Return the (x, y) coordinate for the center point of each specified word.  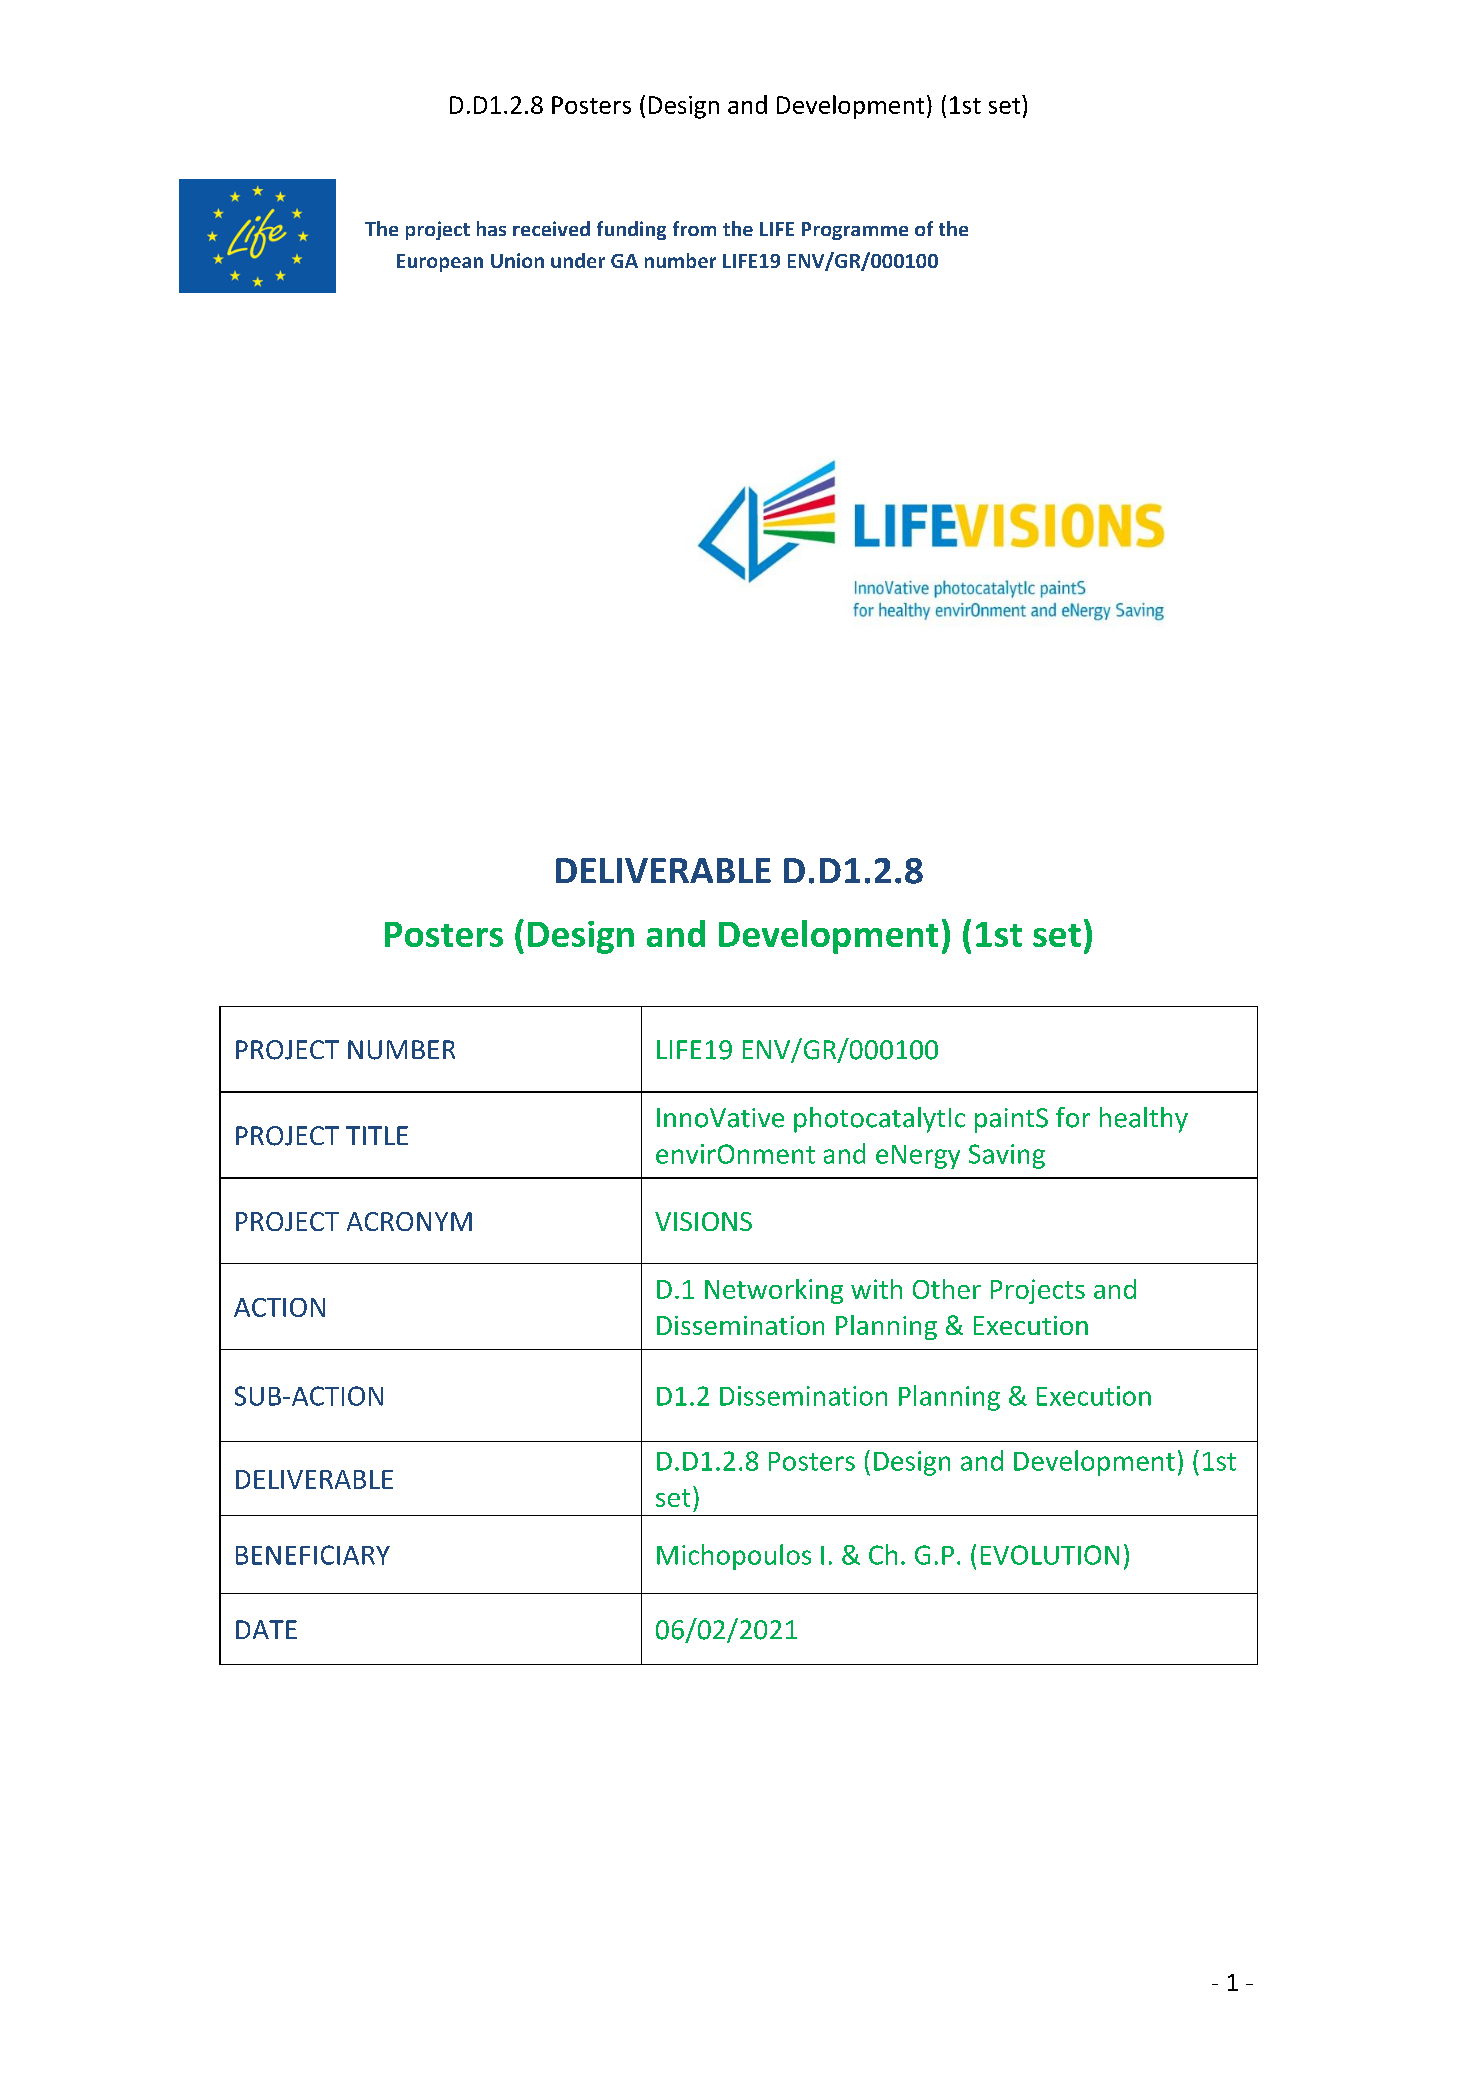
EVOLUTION (1050, 1555)
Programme (855, 231)
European (440, 263)
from (694, 228)
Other (947, 1289)
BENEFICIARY (313, 1555)
